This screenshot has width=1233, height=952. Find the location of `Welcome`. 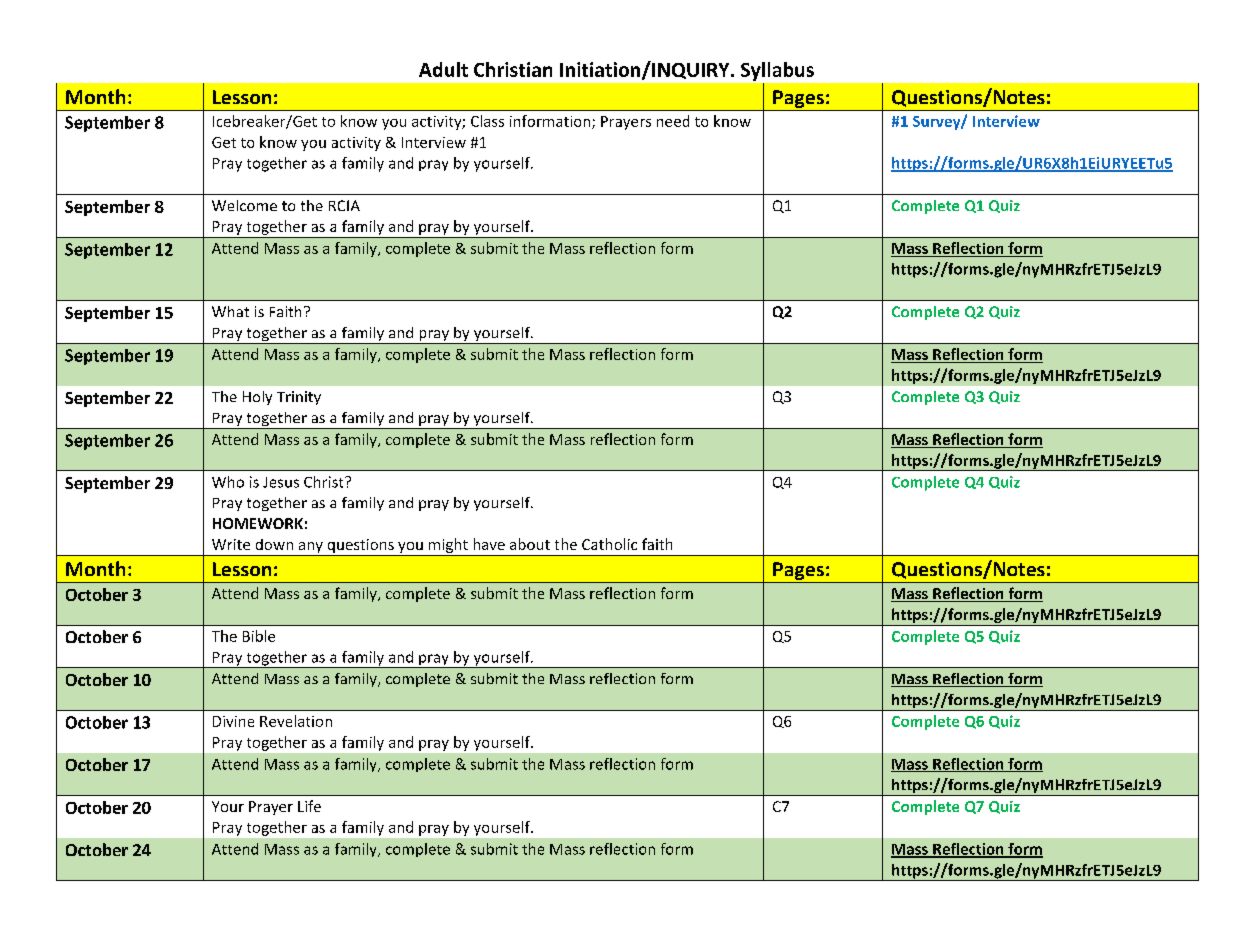

Welcome is located at coordinates (244, 205).
